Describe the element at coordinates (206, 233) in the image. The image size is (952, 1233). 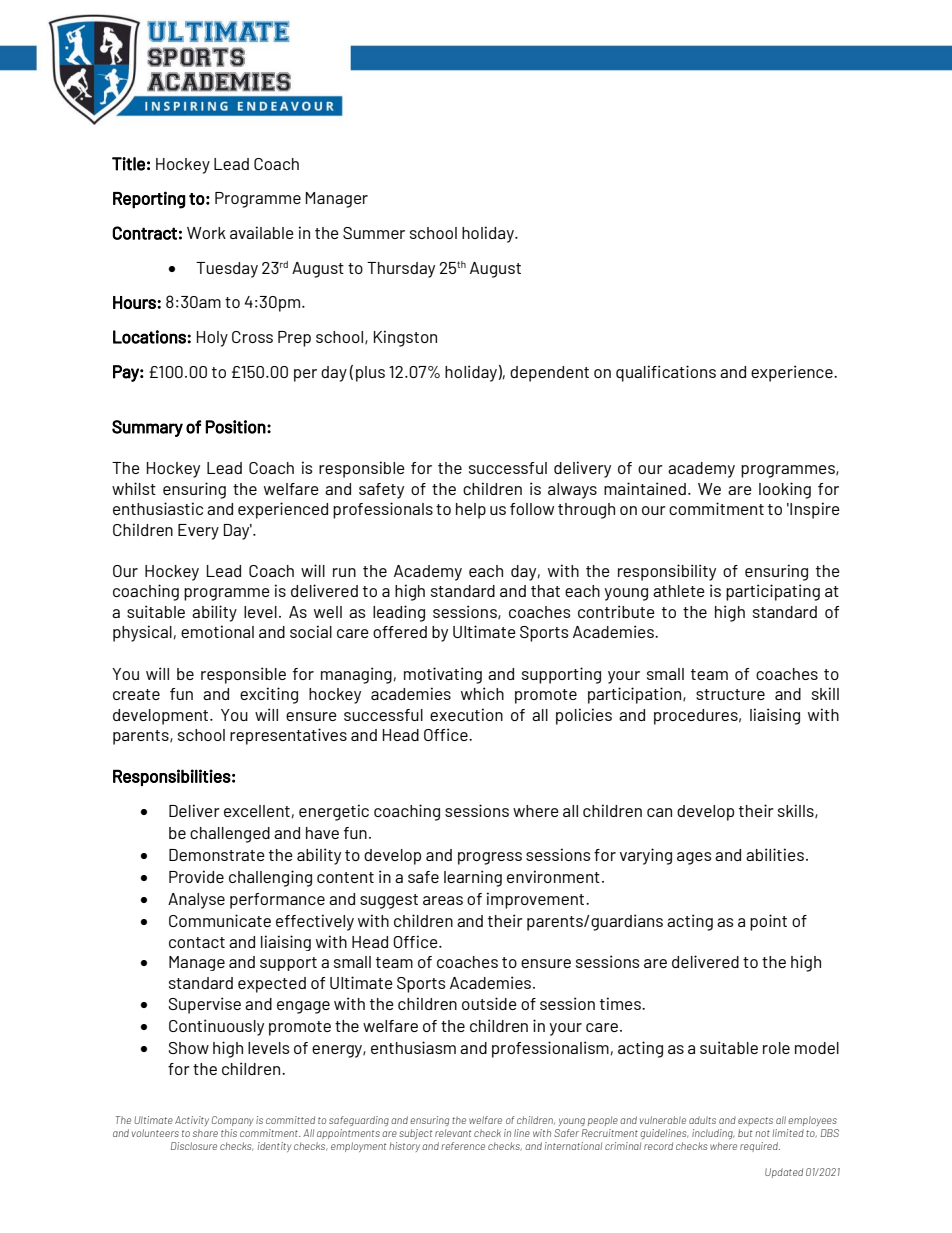
I see `Work` at that location.
